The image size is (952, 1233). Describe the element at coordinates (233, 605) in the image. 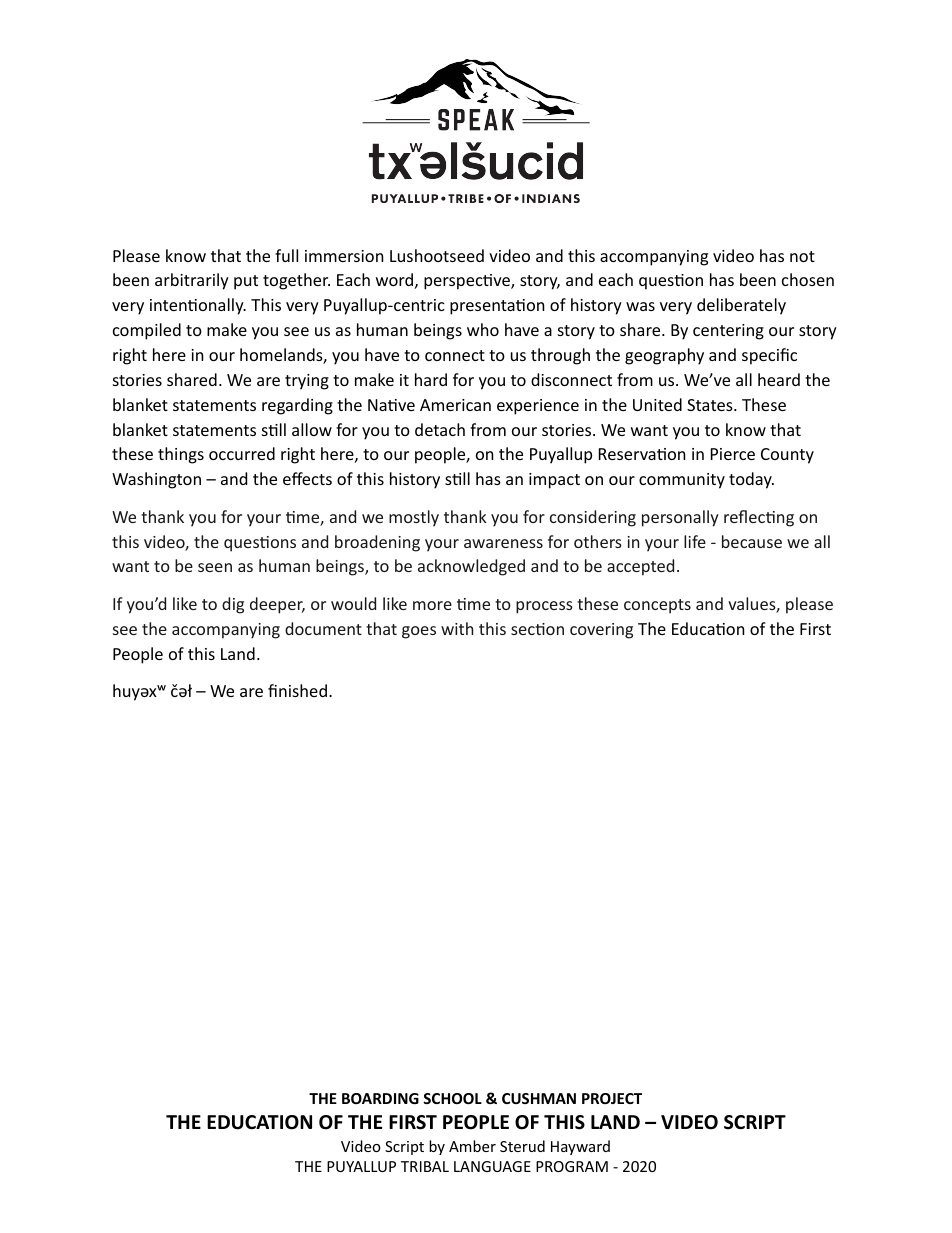

I see `dig` at that location.
